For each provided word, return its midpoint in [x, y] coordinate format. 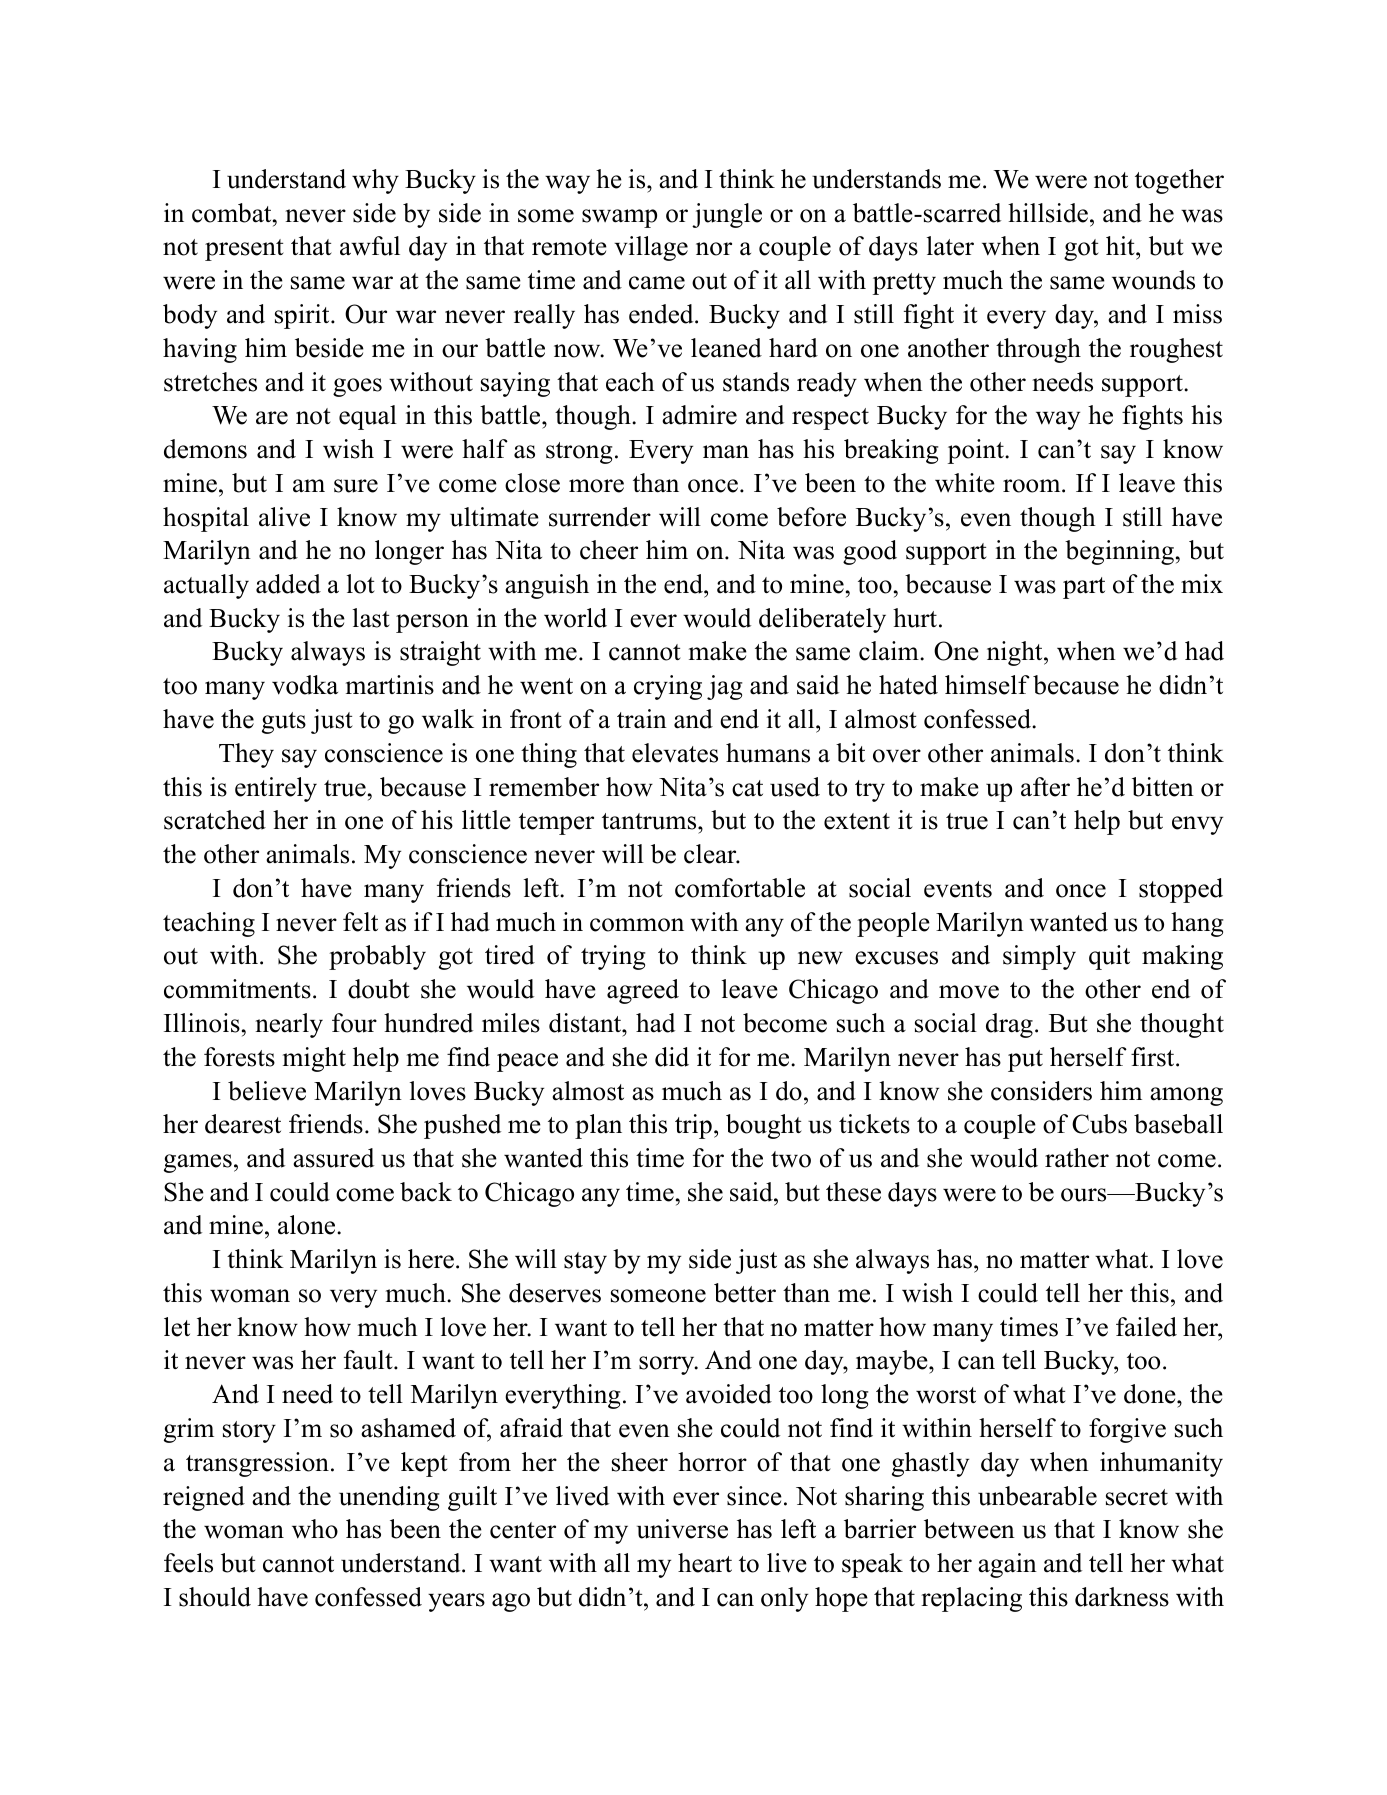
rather [1077, 1158]
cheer [609, 550]
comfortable [740, 888]
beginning [1119, 552]
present [244, 250]
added [288, 584]
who [315, 1529]
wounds [1153, 280]
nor [714, 249]
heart [705, 1563]
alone [308, 1225]
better [745, 1293]
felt [360, 922]
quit [1109, 957]
